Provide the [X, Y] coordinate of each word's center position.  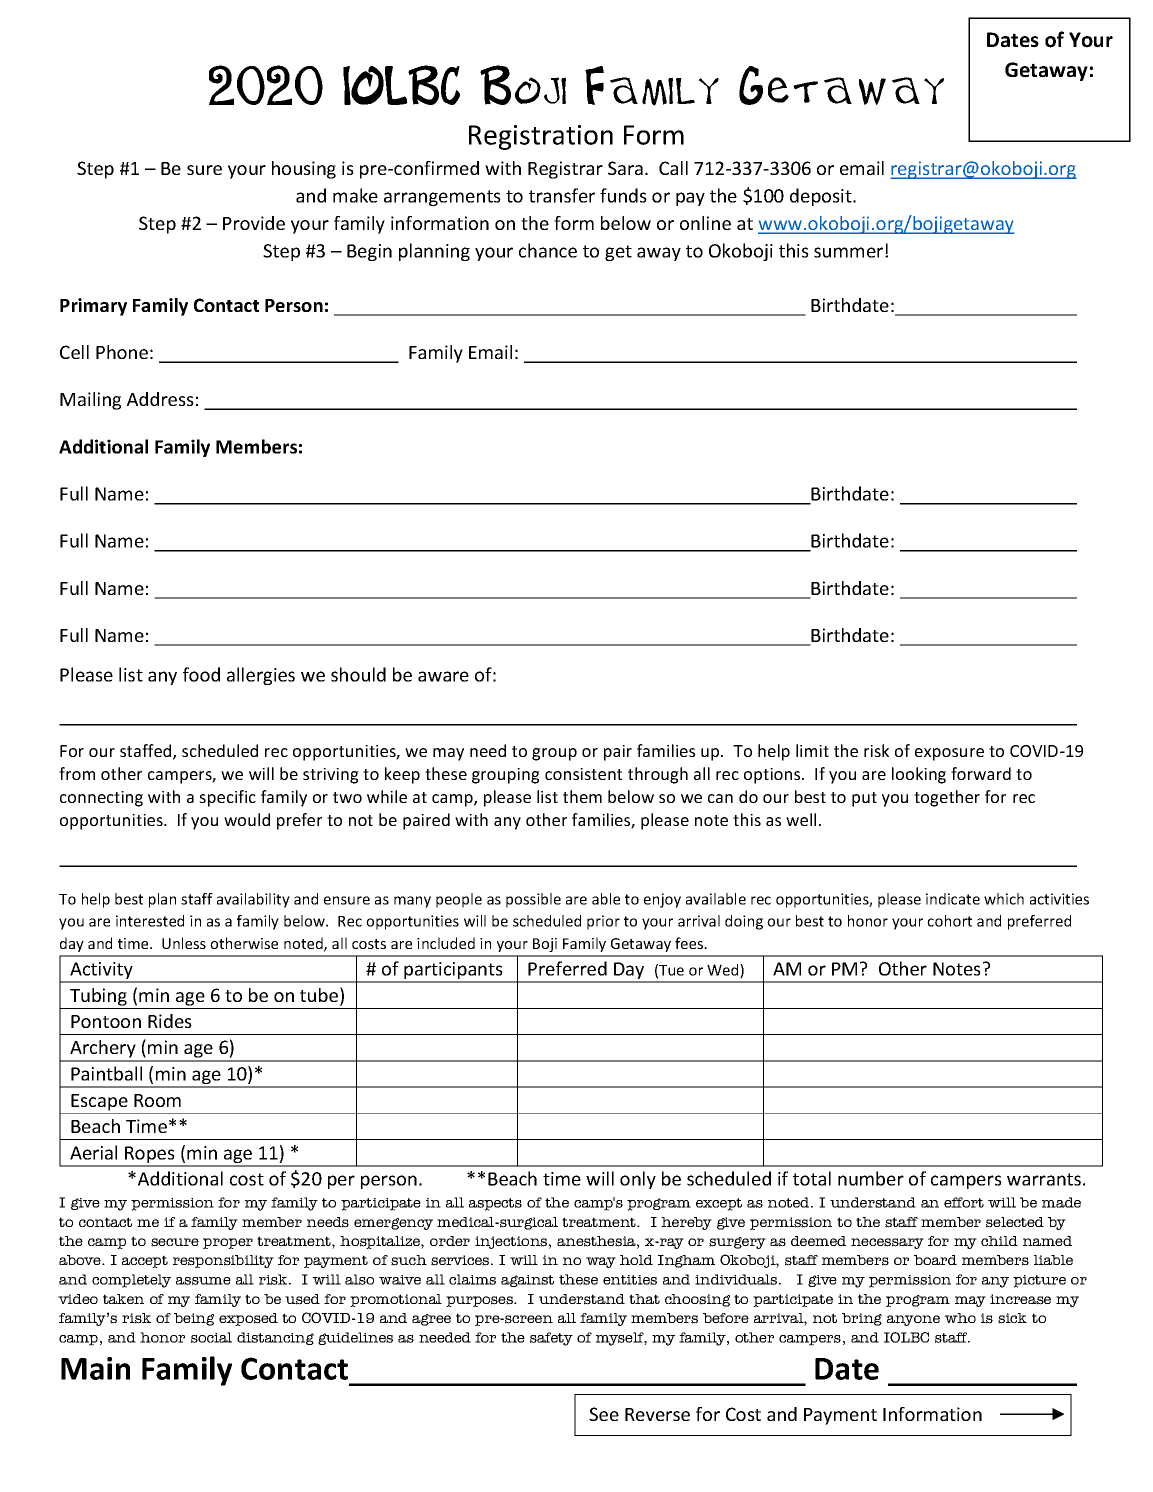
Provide [254, 223]
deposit [822, 197]
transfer [562, 195]
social [211, 1337]
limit [812, 750]
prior [603, 922]
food [201, 674]
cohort [949, 921]
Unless [184, 943]
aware [443, 676]
